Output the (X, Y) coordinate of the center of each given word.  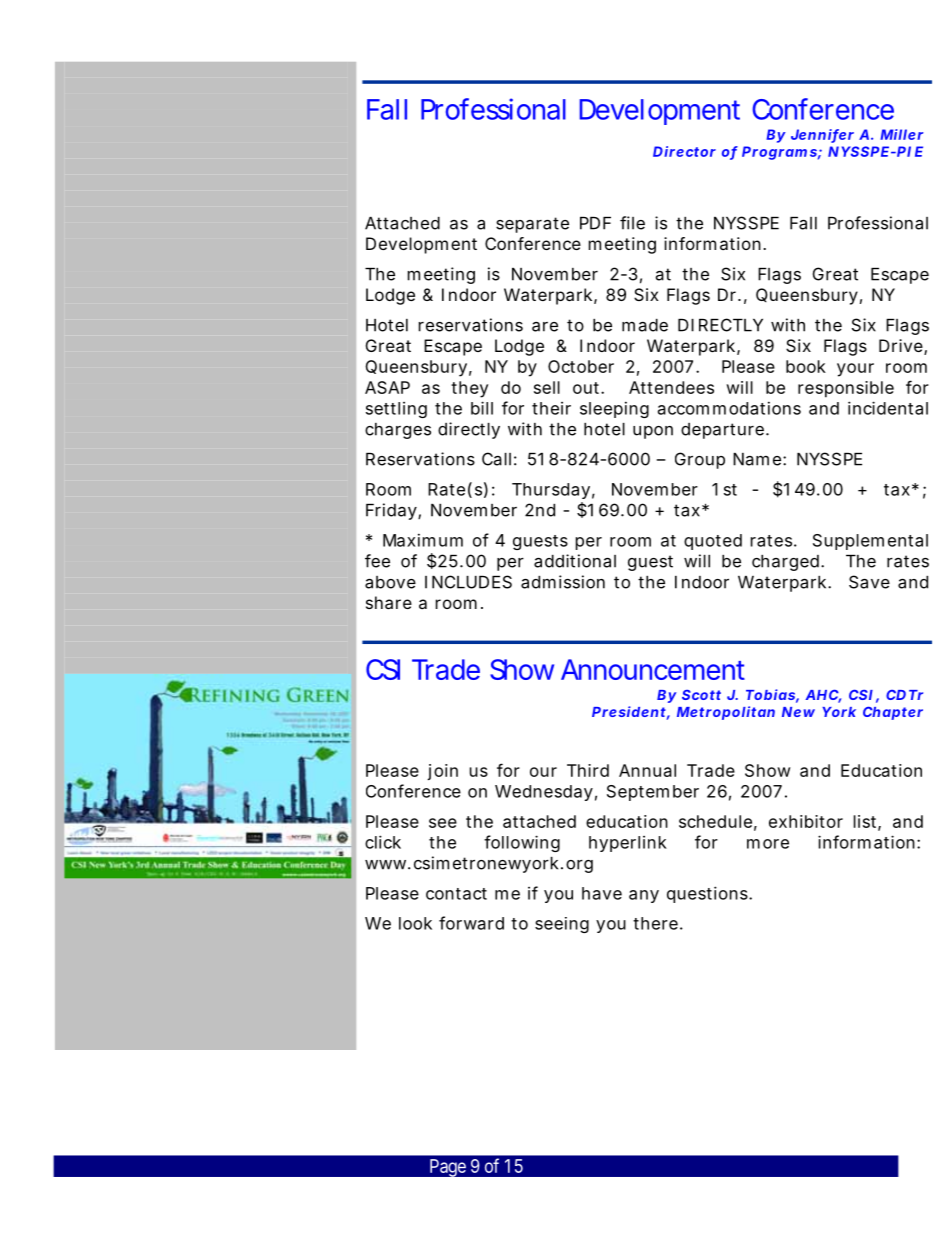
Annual (647, 770)
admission (563, 582)
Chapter (893, 713)
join (442, 772)
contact (456, 894)
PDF (595, 223)
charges (398, 431)
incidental (888, 408)
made (645, 325)
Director (684, 151)
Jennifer (822, 135)
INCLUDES (468, 582)
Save (869, 582)
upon (653, 432)
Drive (902, 347)
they (469, 389)
